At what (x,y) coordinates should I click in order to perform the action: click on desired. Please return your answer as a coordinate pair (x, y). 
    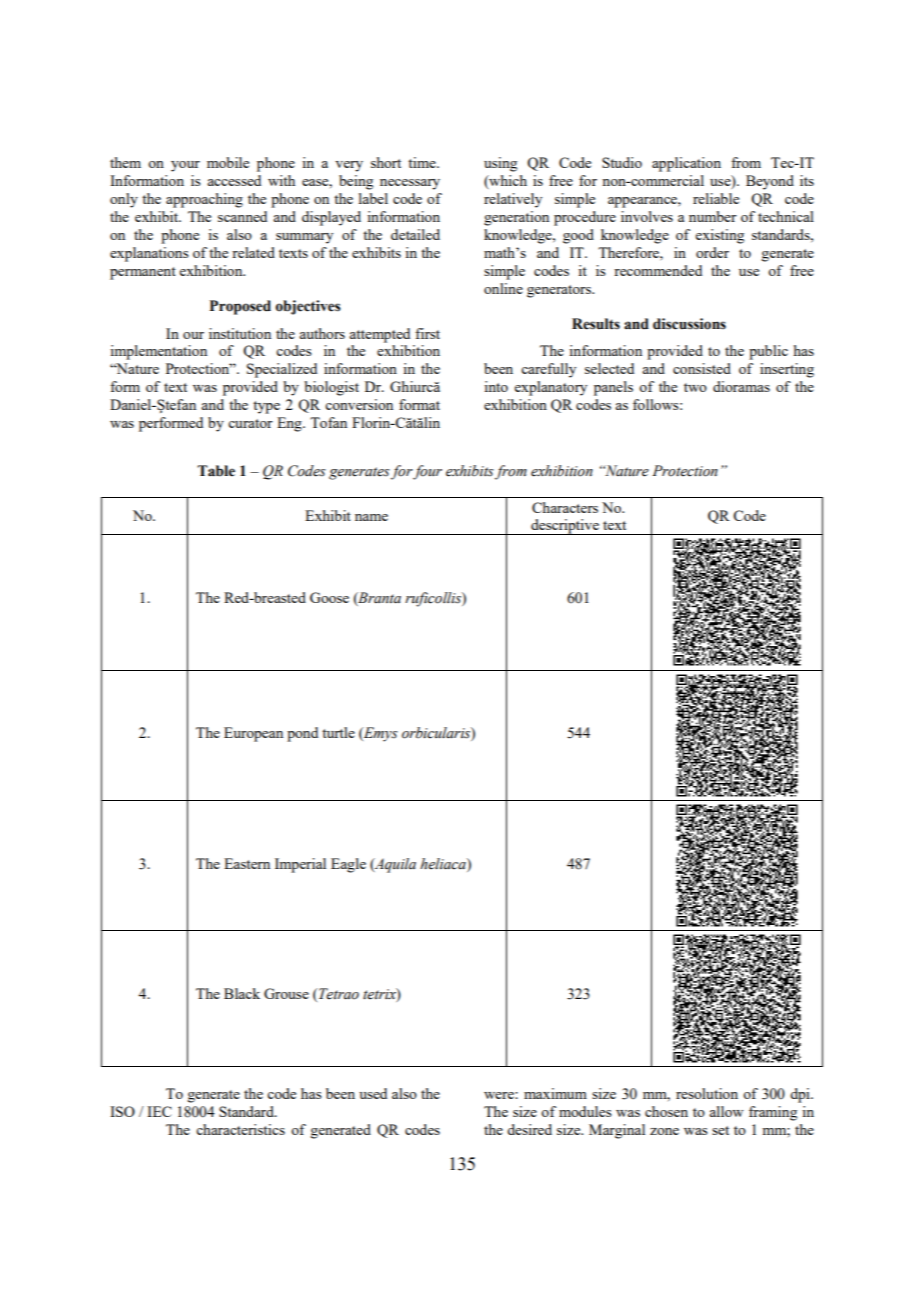
    Looking at the image, I should click on (529, 1129).
